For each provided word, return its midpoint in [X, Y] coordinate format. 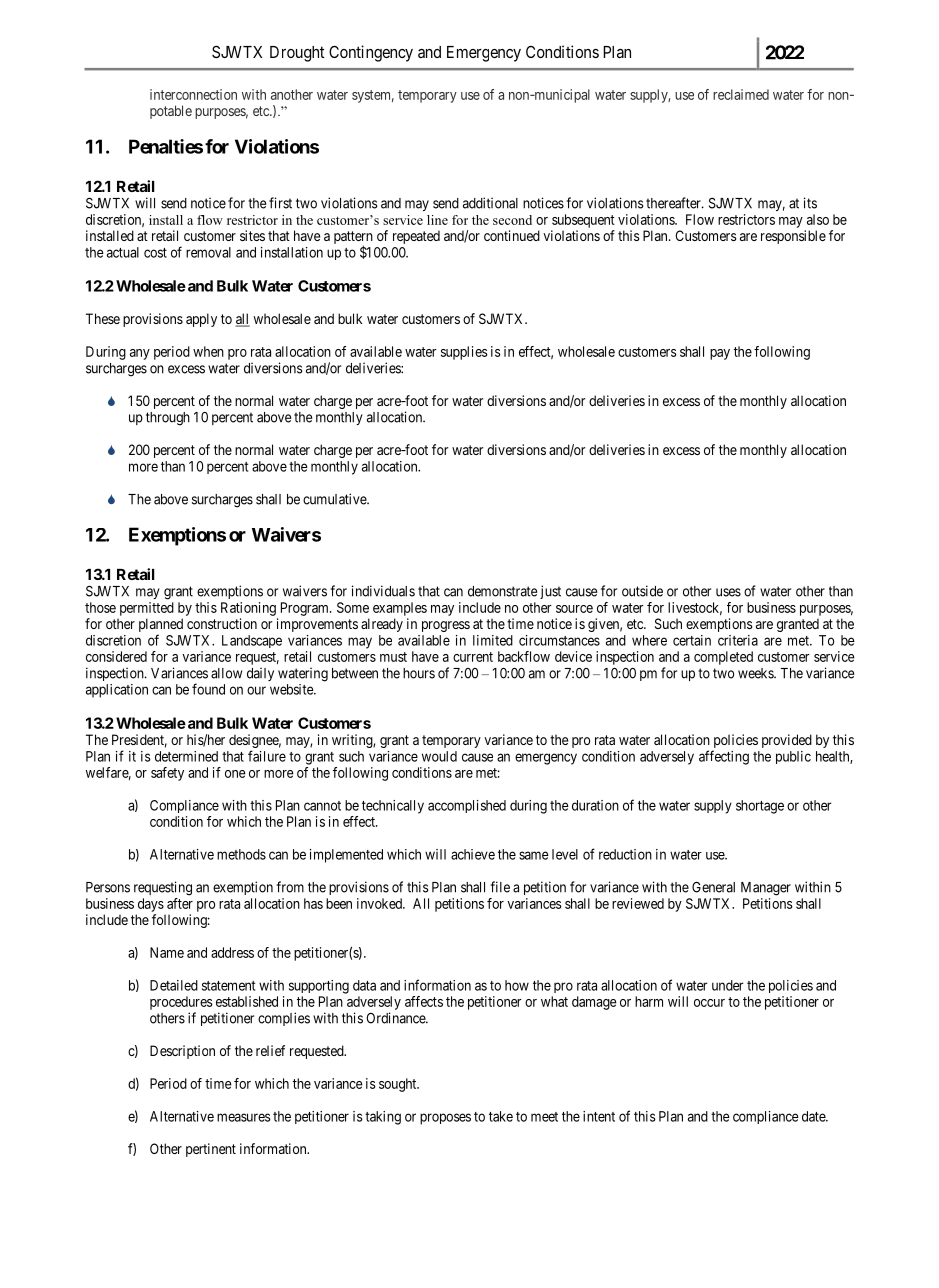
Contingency [371, 53]
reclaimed [741, 94]
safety [167, 774]
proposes [445, 1119]
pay [720, 354]
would [439, 756]
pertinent [211, 1150]
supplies [464, 353]
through [168, 419]
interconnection [193, 94]
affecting [724, 757]
